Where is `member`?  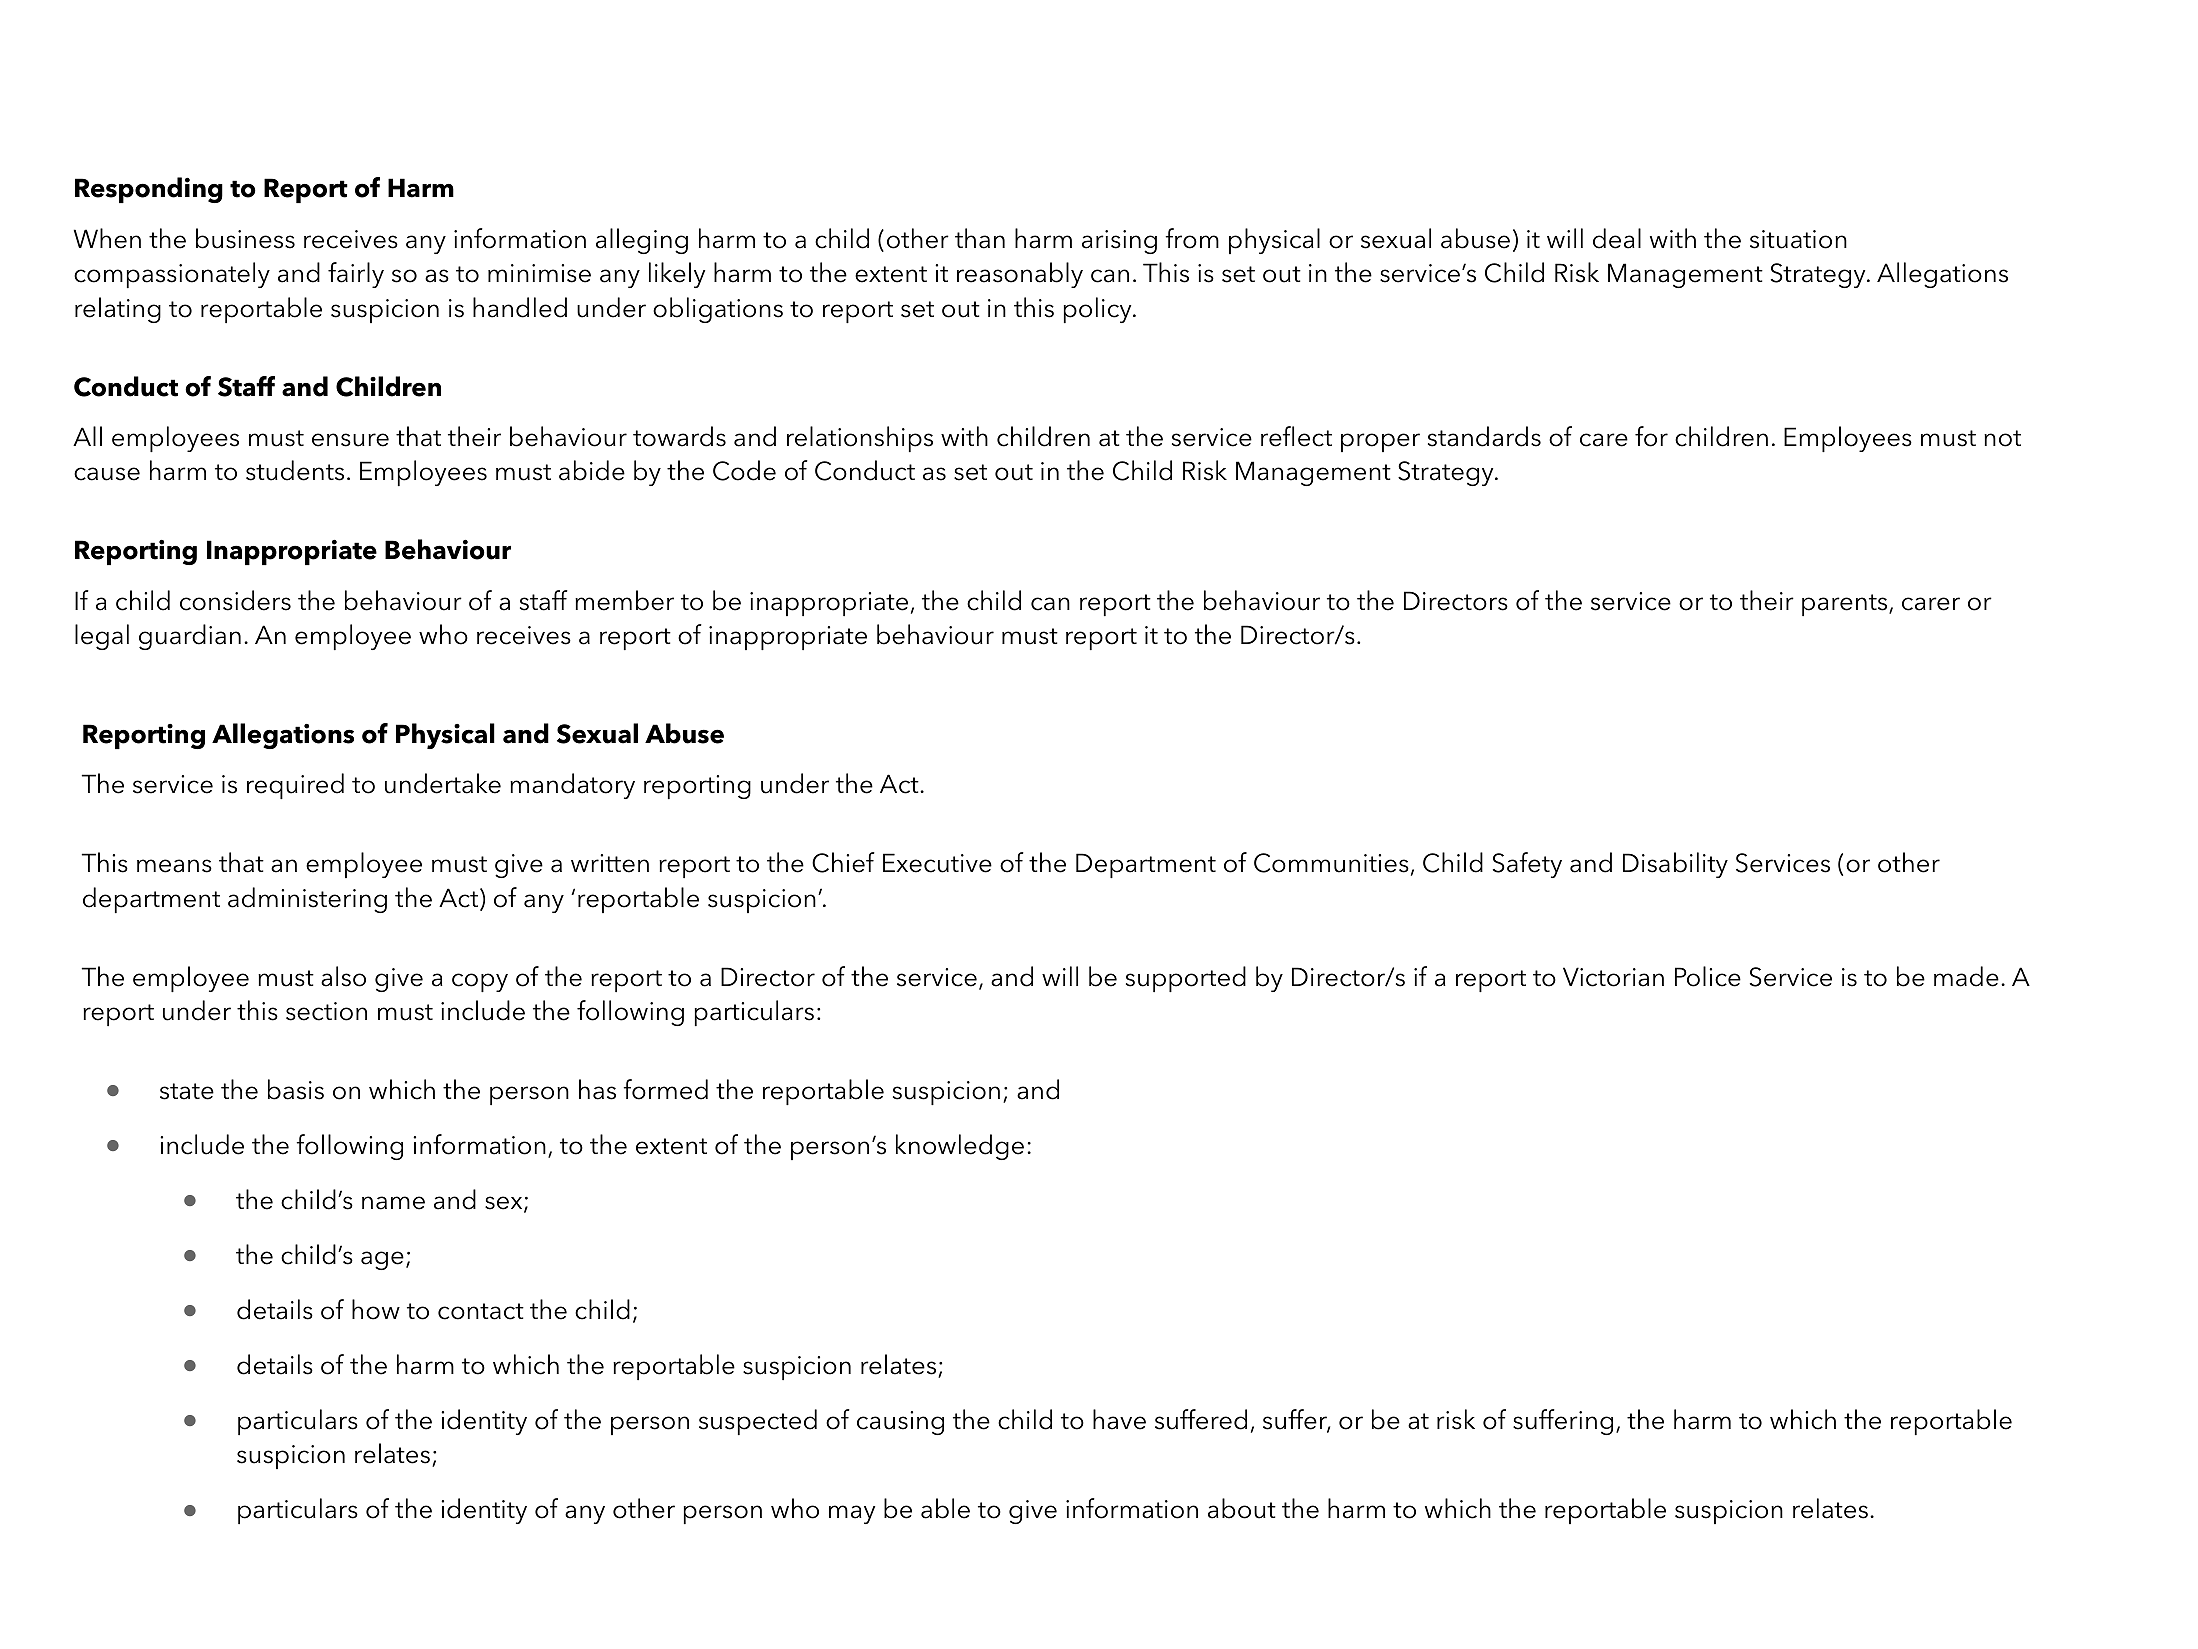 member is located at coordinates (624, 600).
